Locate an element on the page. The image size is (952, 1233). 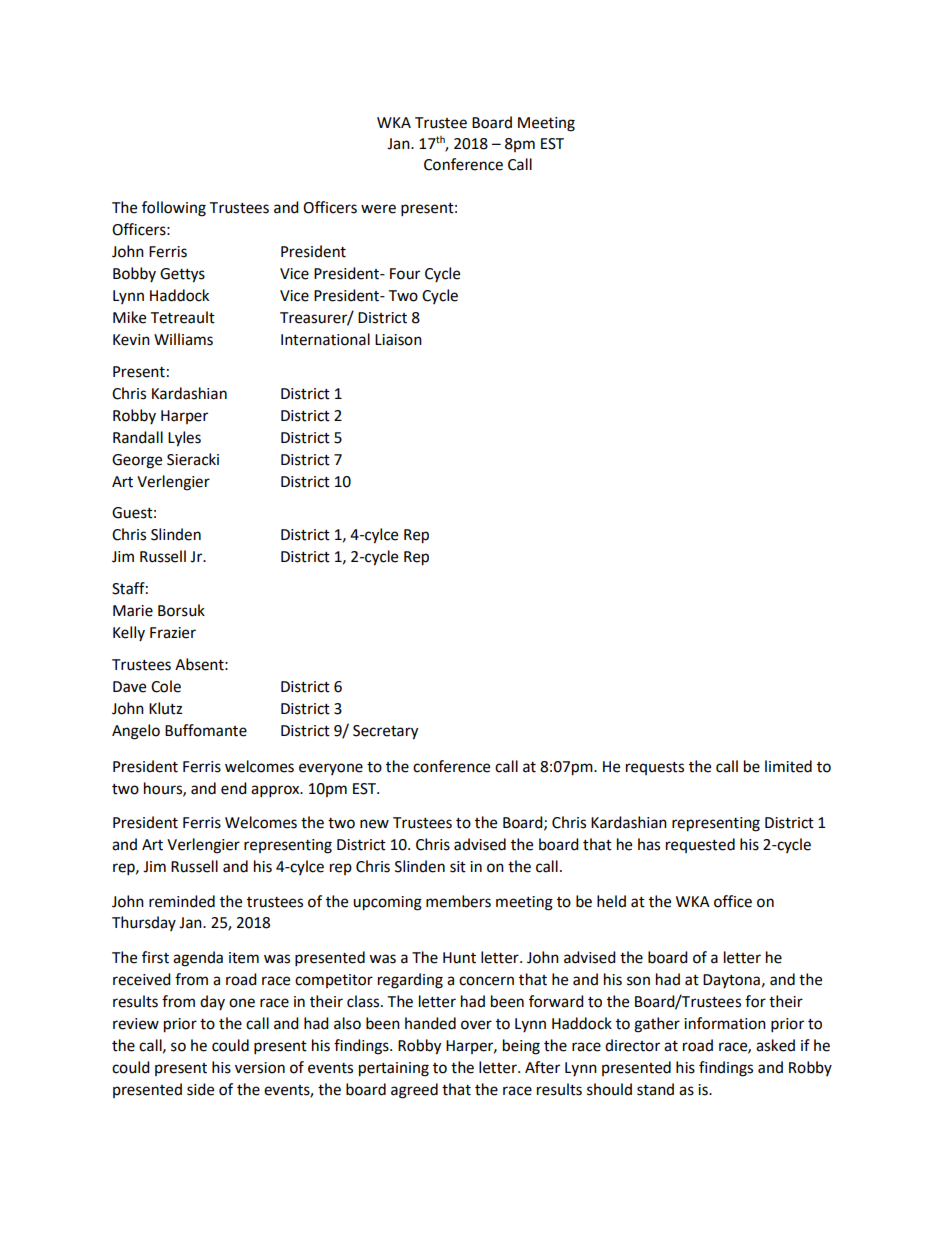
sit is located at coordinates (458, 867).
